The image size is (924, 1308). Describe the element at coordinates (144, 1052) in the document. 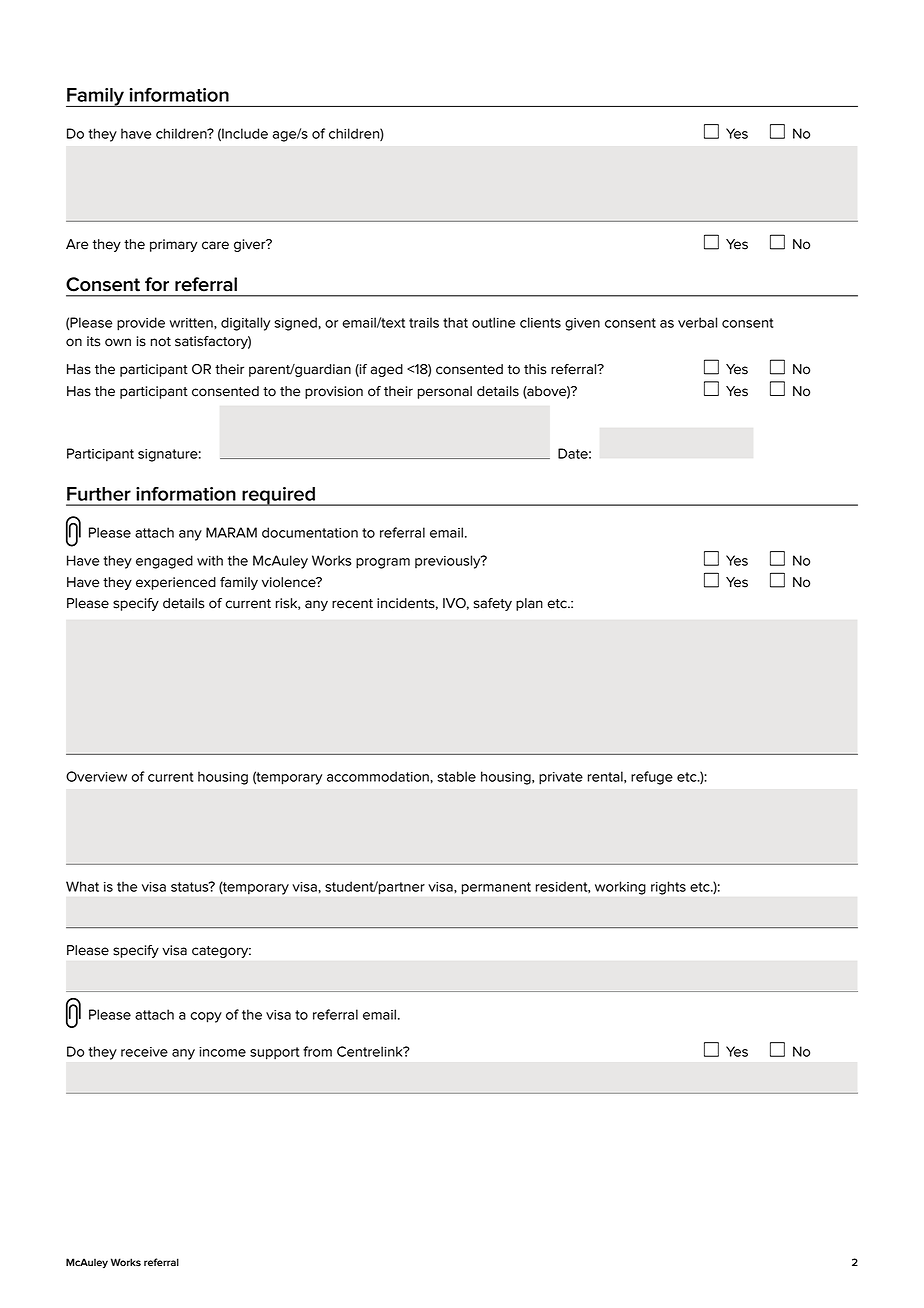

I see `receive` at that location.
